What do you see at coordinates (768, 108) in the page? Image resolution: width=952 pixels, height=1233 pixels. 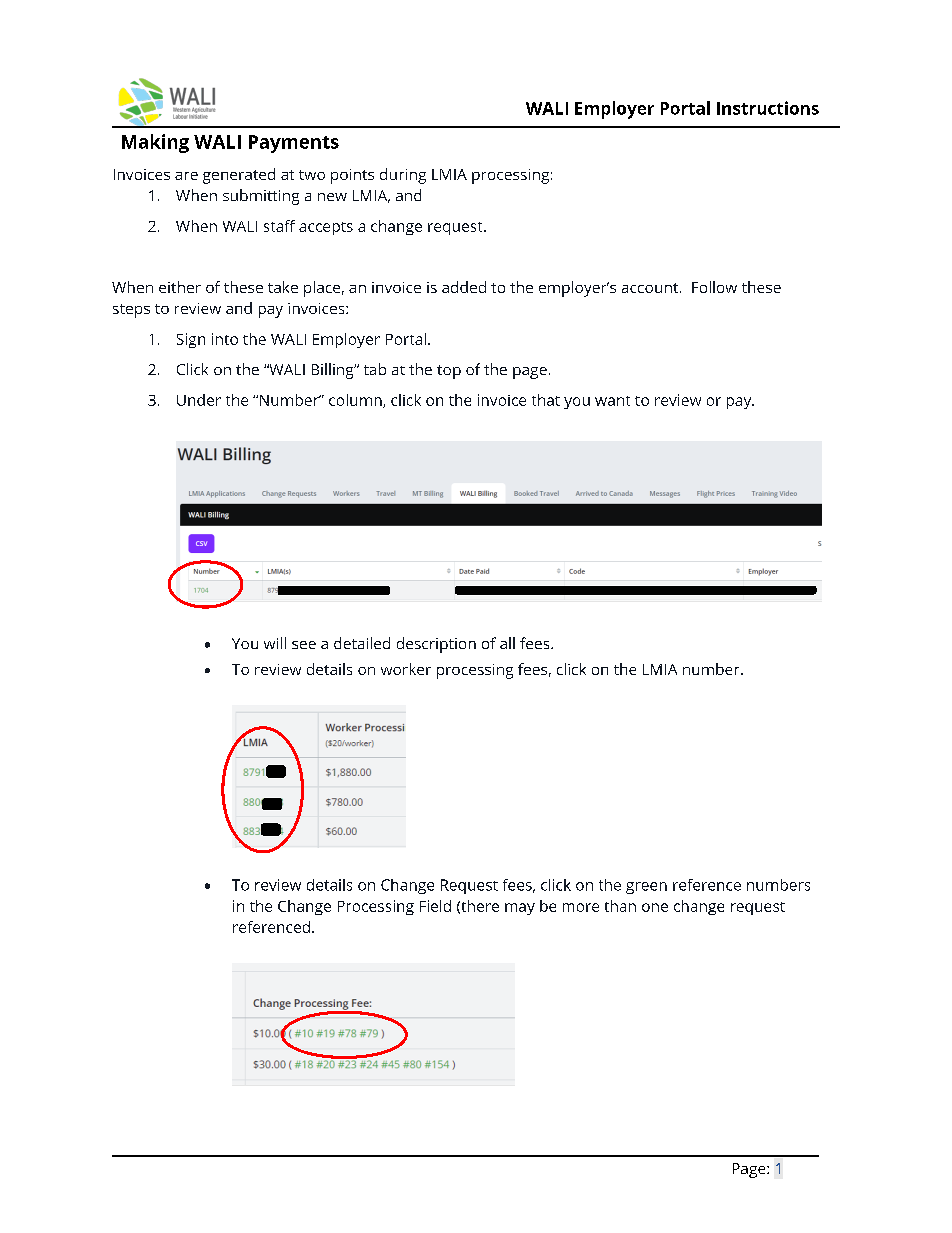 I see `Instructions` at bounding box center [768, 108].
